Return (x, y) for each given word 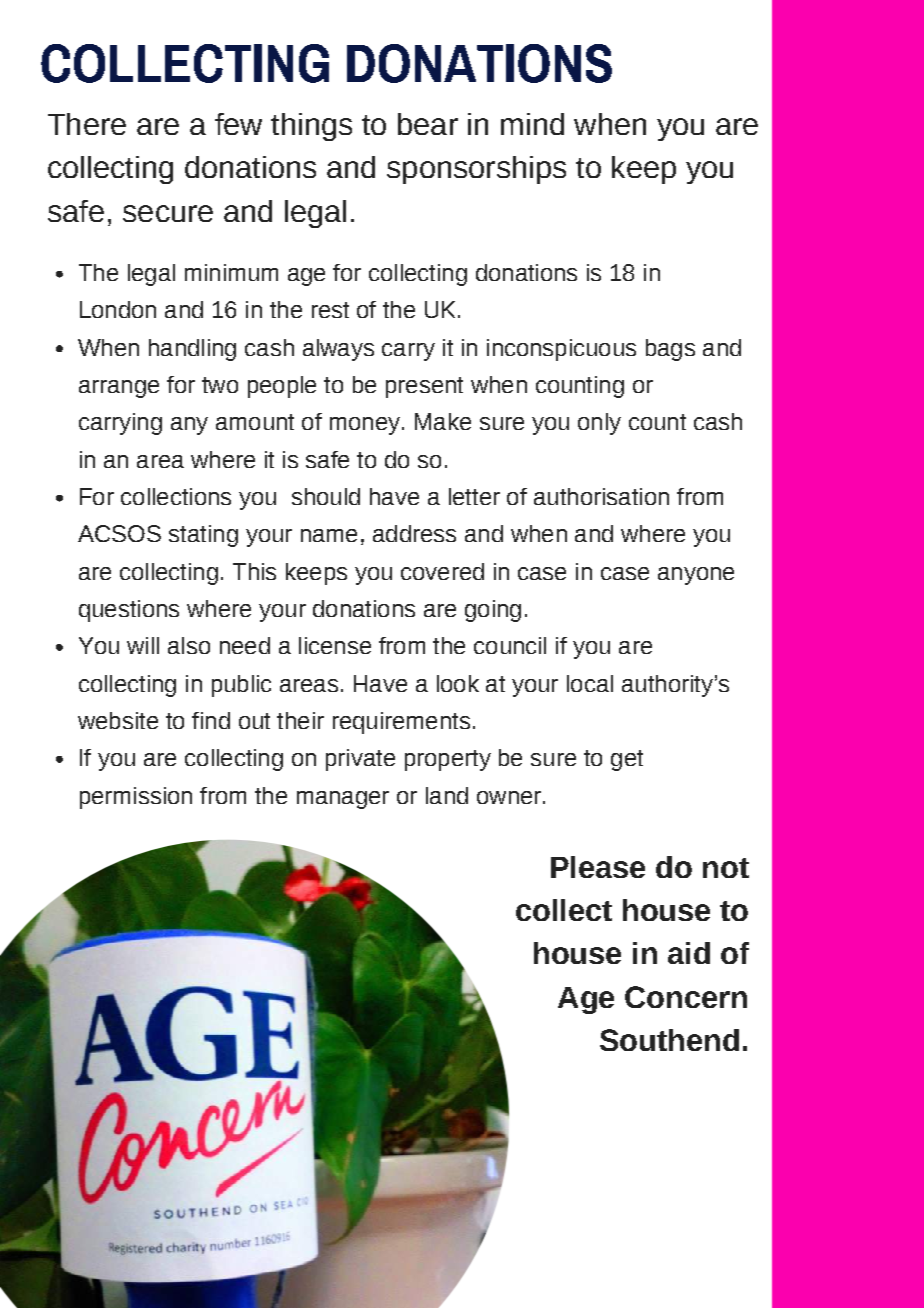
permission (136, 798)
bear (428, 124)
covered (442, 571)
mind (532, 124)
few (238, 124)
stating (203, 536)
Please (598, 867)
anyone (696, 576)
